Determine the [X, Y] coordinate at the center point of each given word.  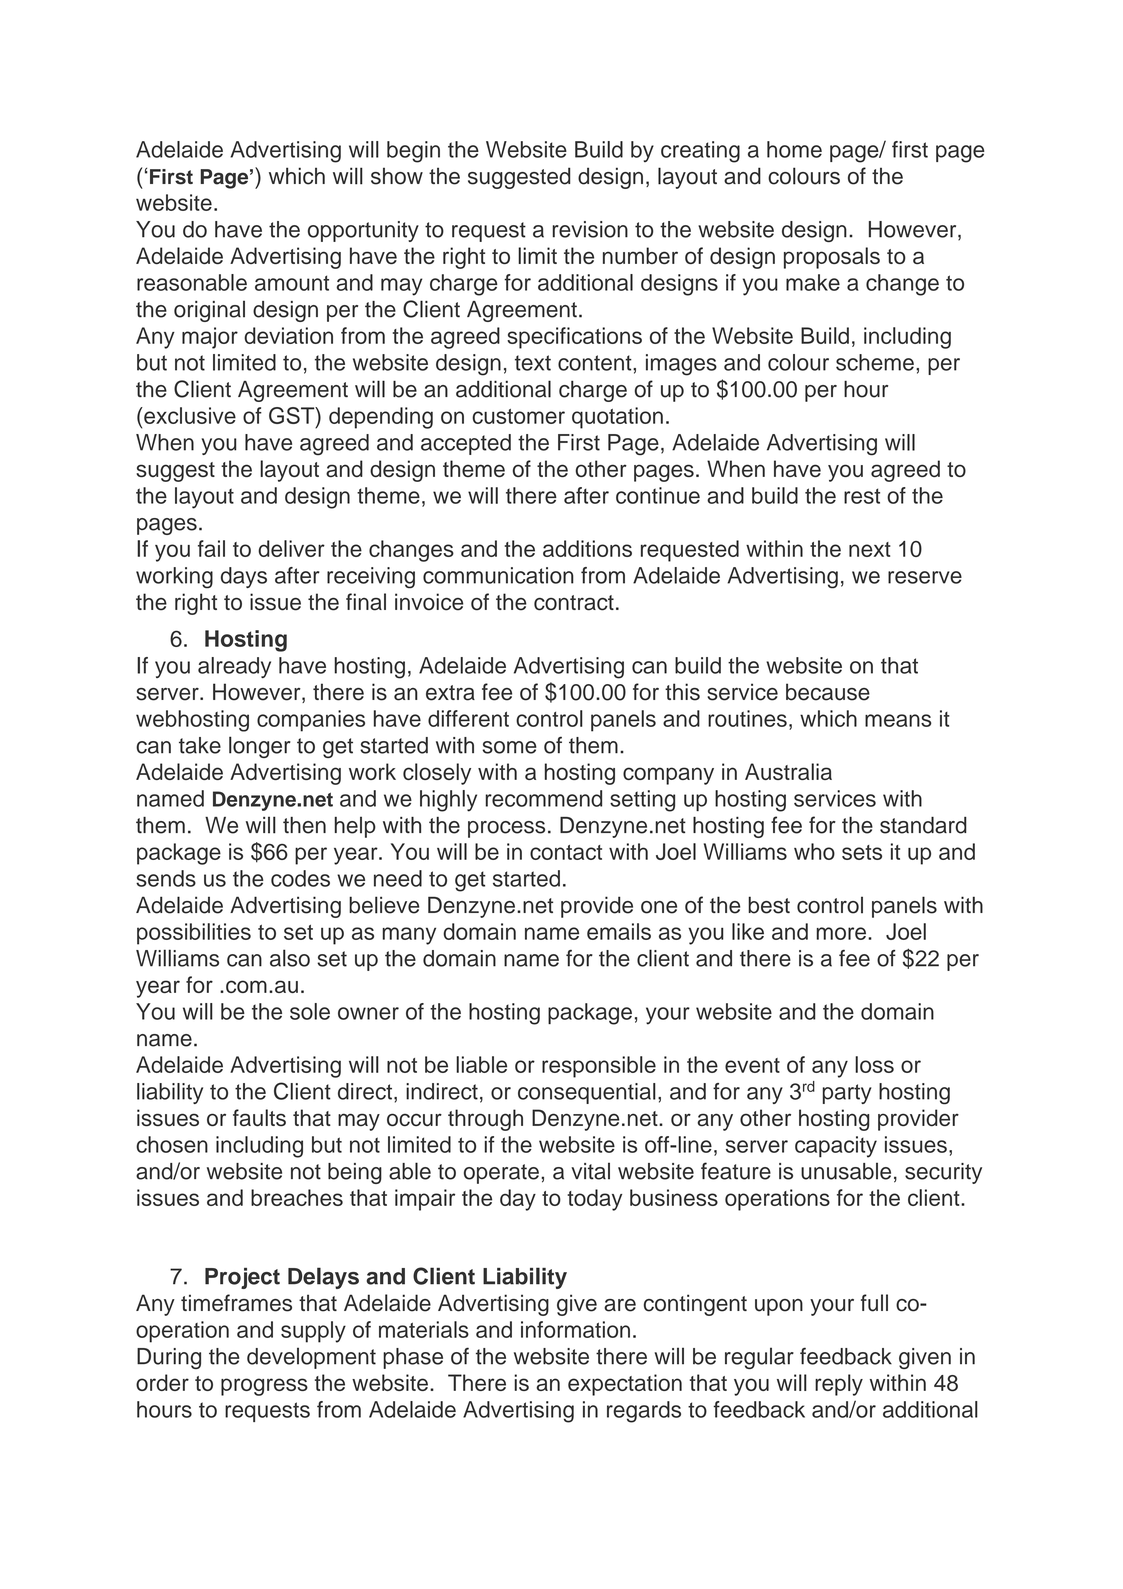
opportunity [363, 231]
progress [264, 1387]
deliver [291, 548]
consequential [587, 1093]
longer [260, 747]
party [847, 1094]
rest [862, 496]
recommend [544, 798]
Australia [788, 771]
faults [259, 1118]
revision [590, 229]
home [794, 149]
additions [587, 548]
